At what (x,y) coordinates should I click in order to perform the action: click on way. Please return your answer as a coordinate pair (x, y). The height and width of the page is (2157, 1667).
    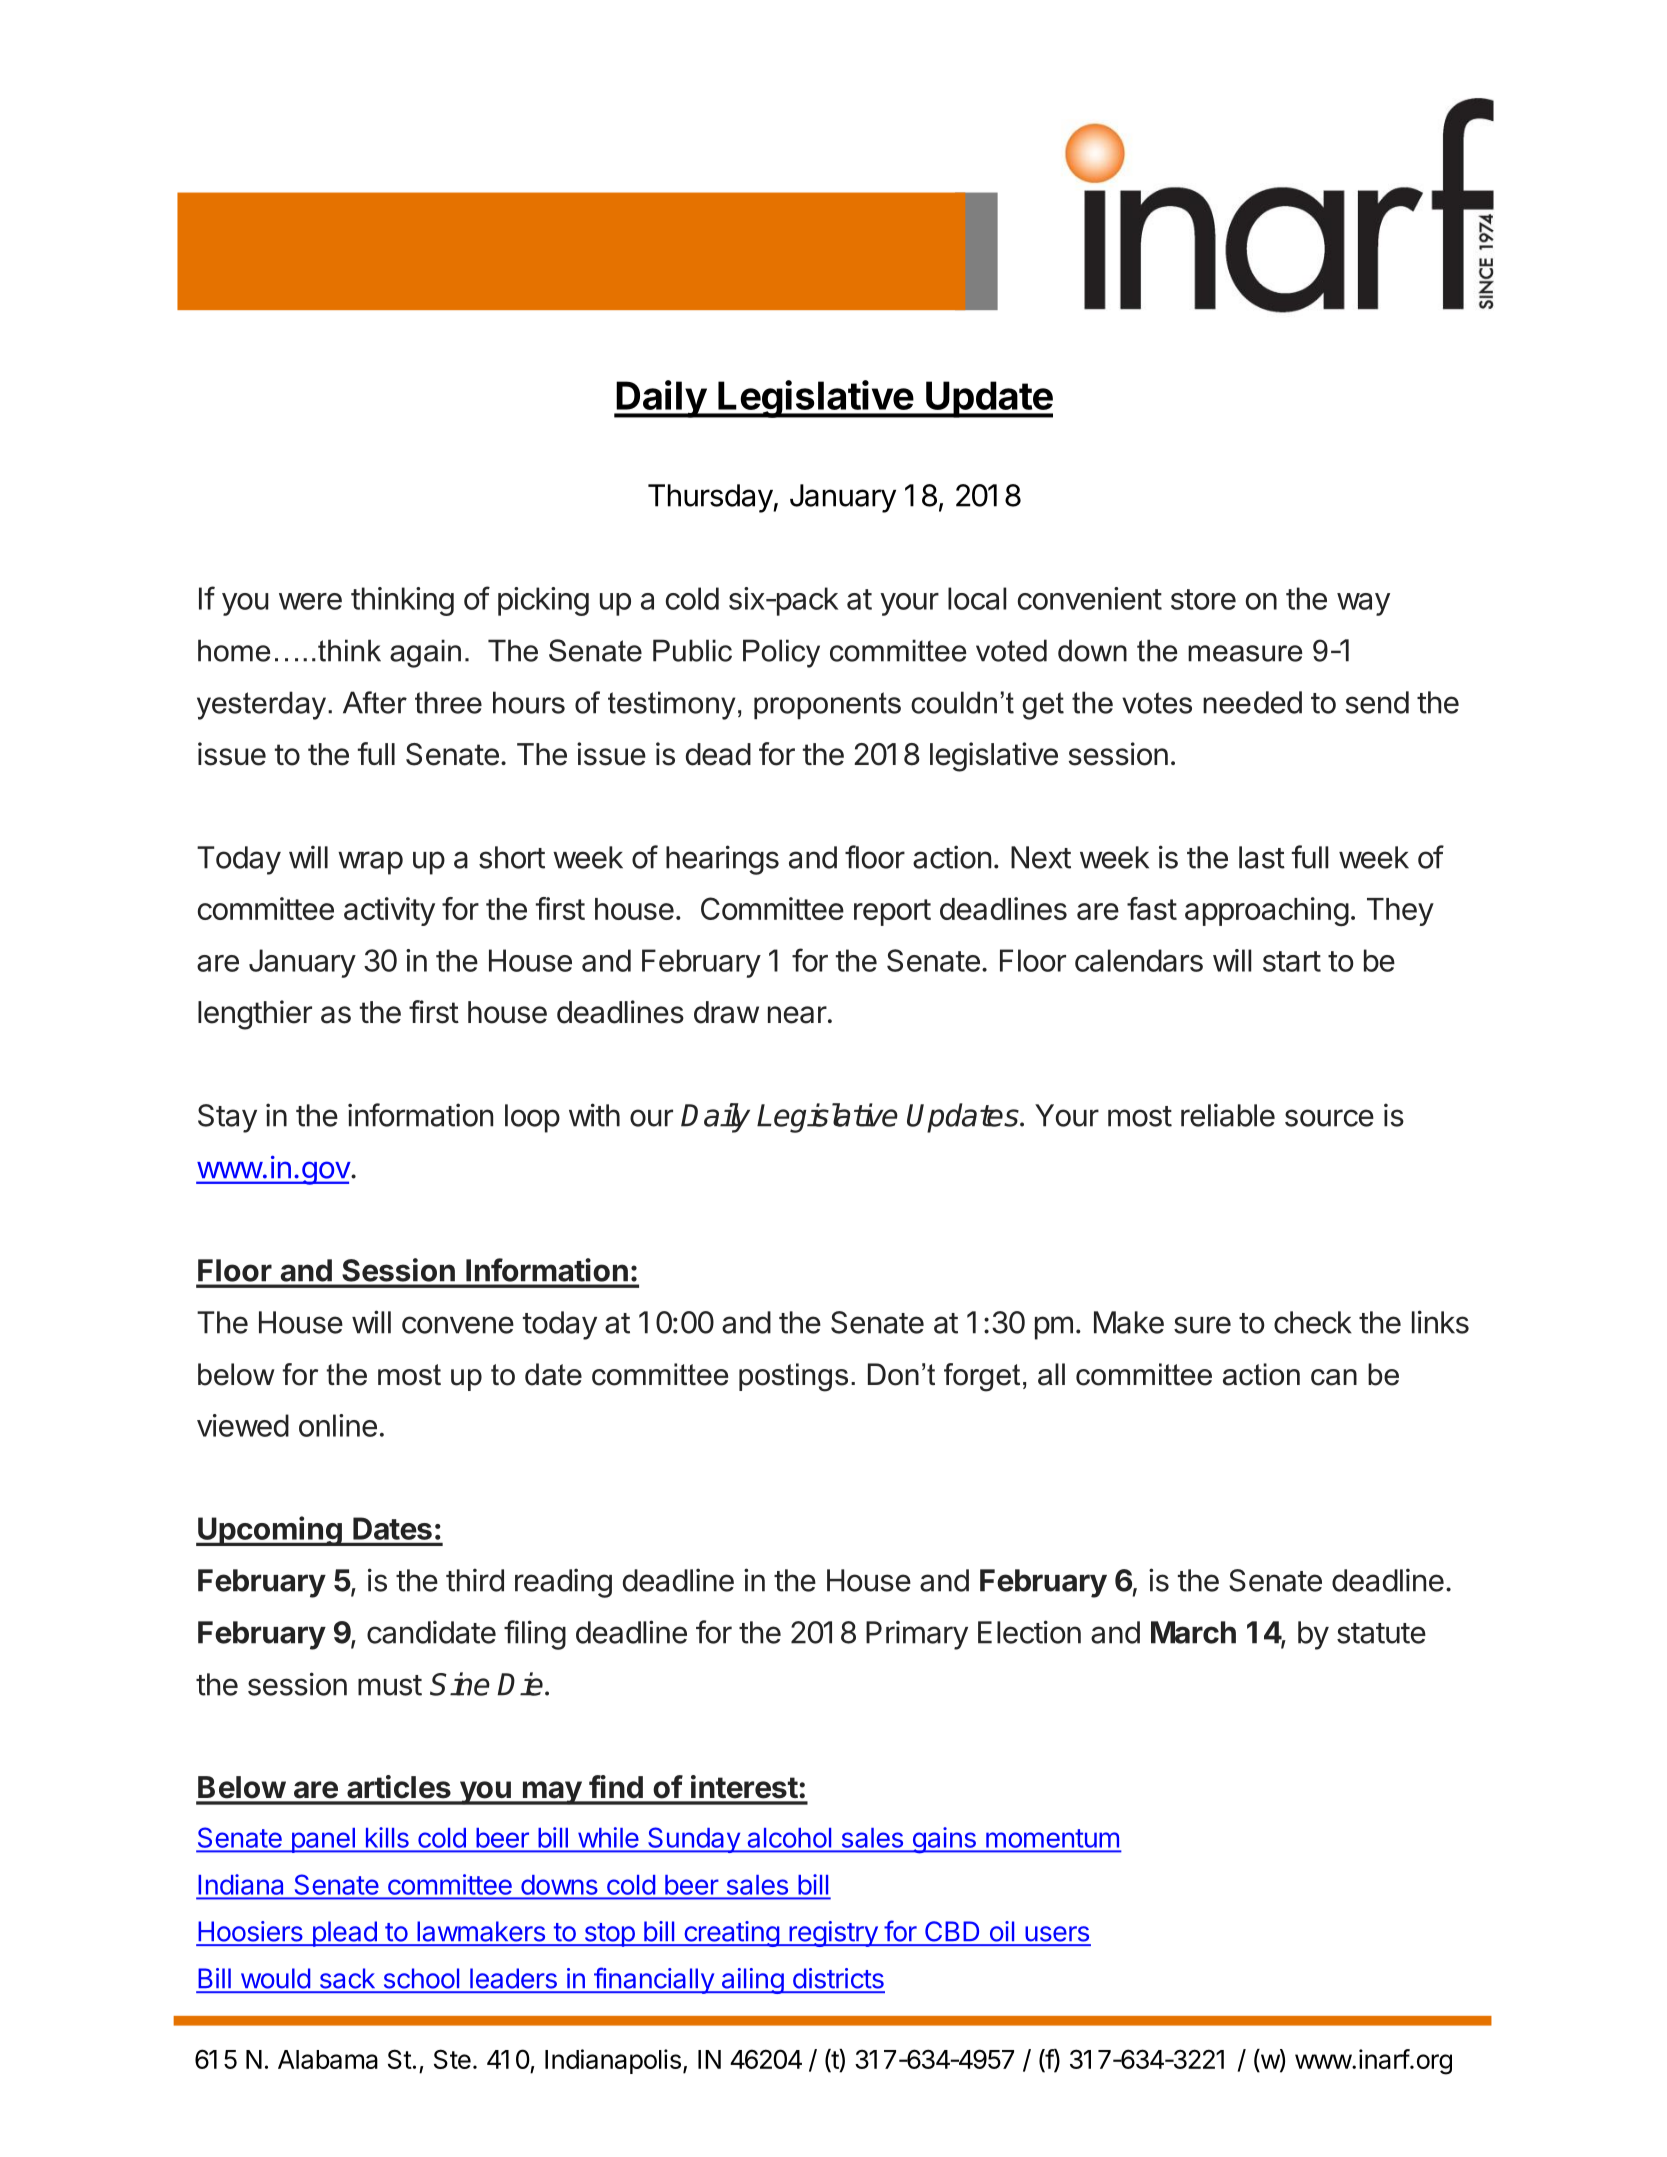
    Looking at the image, I should click on (1363, 604).
